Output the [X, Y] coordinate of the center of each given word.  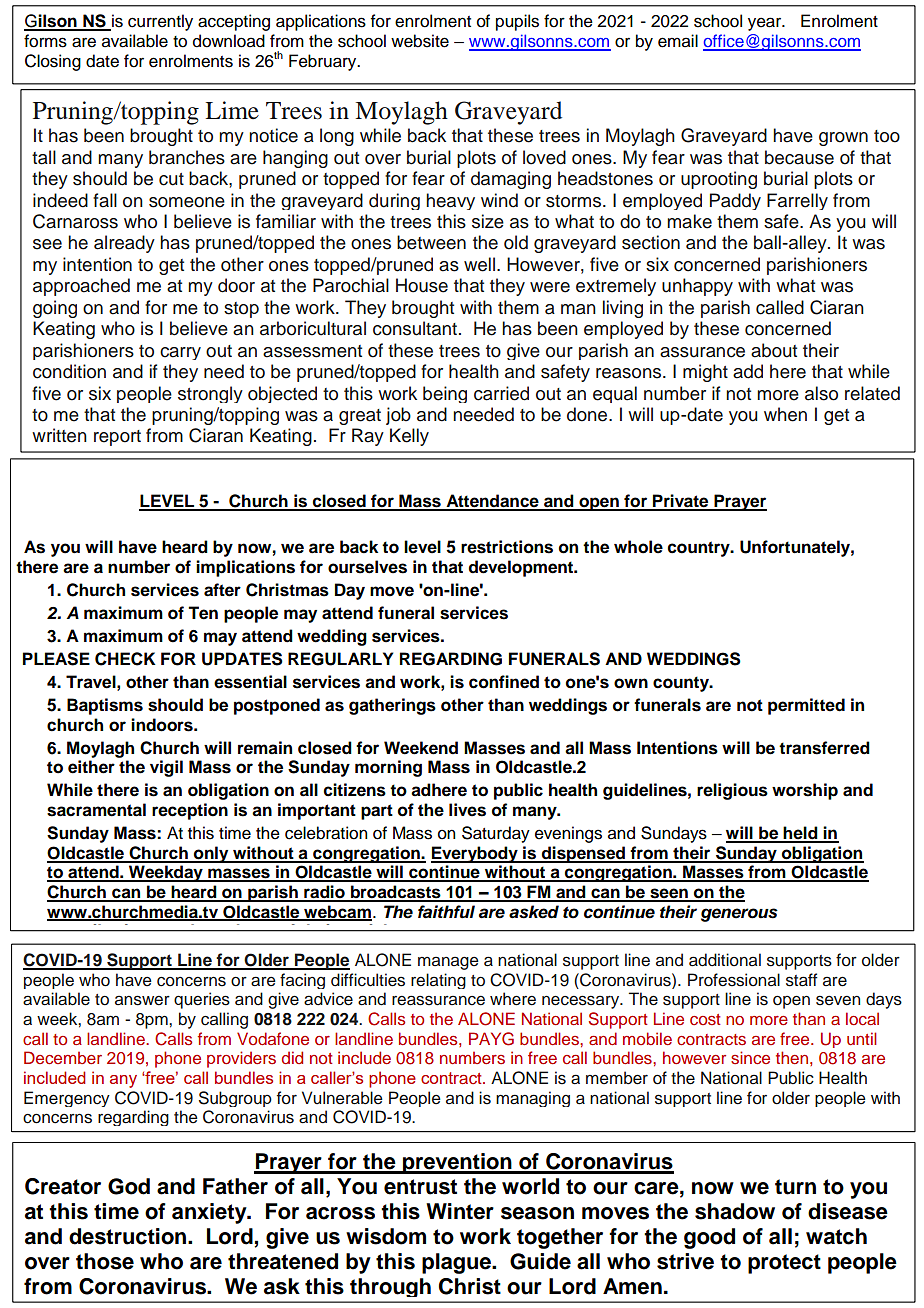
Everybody [475, 854]
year [765, 24]
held [801, 834]
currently [160, 22]
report [117, 438]
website [420, 41]
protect [784, 1264]
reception [190, 811]
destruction [129, 1236]
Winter [460, 1211]
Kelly [409, 437]
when [785, 414]
